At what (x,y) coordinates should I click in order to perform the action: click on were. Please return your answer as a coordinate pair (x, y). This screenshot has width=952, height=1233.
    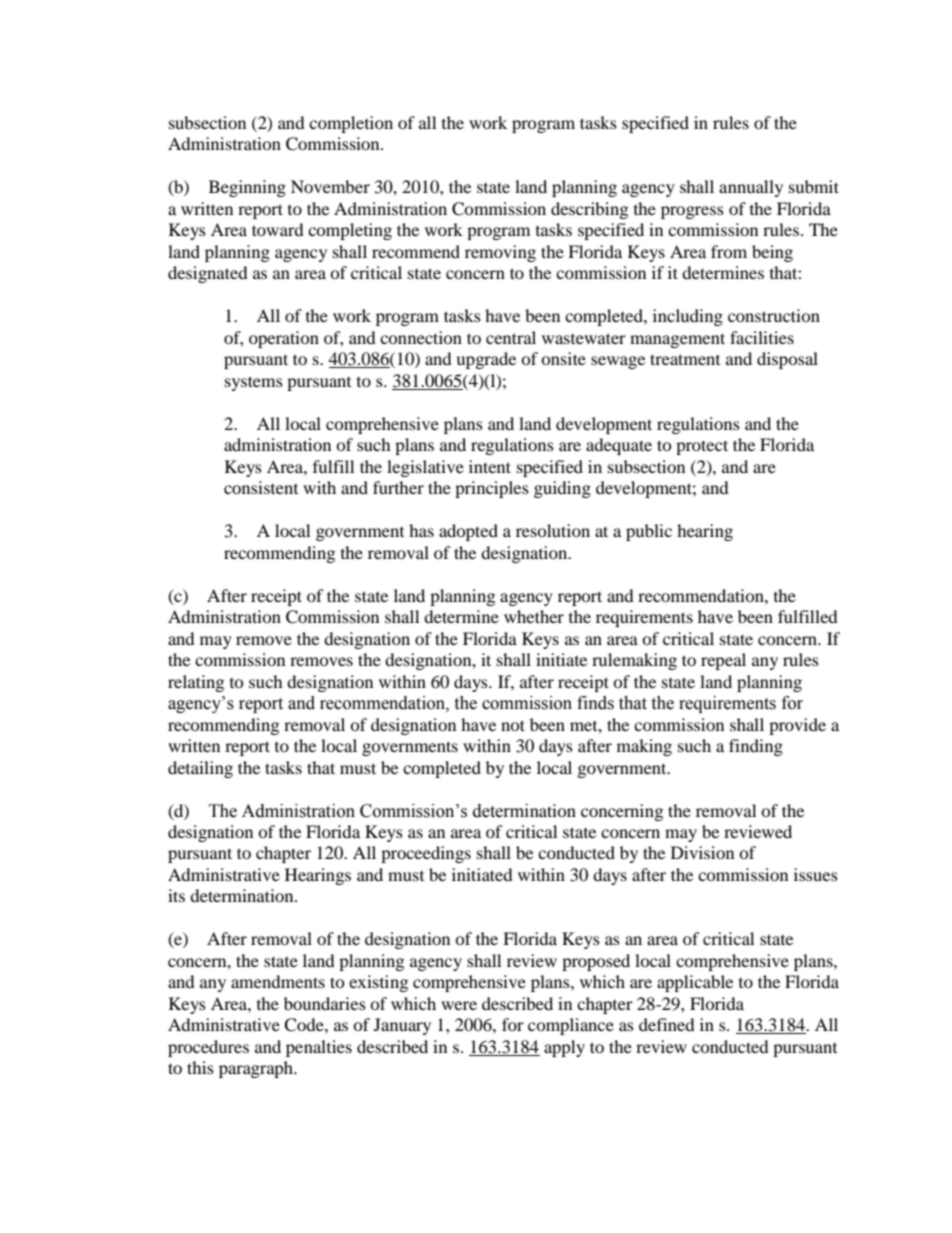
    Looking at the image, I should click on (459, 1005).
